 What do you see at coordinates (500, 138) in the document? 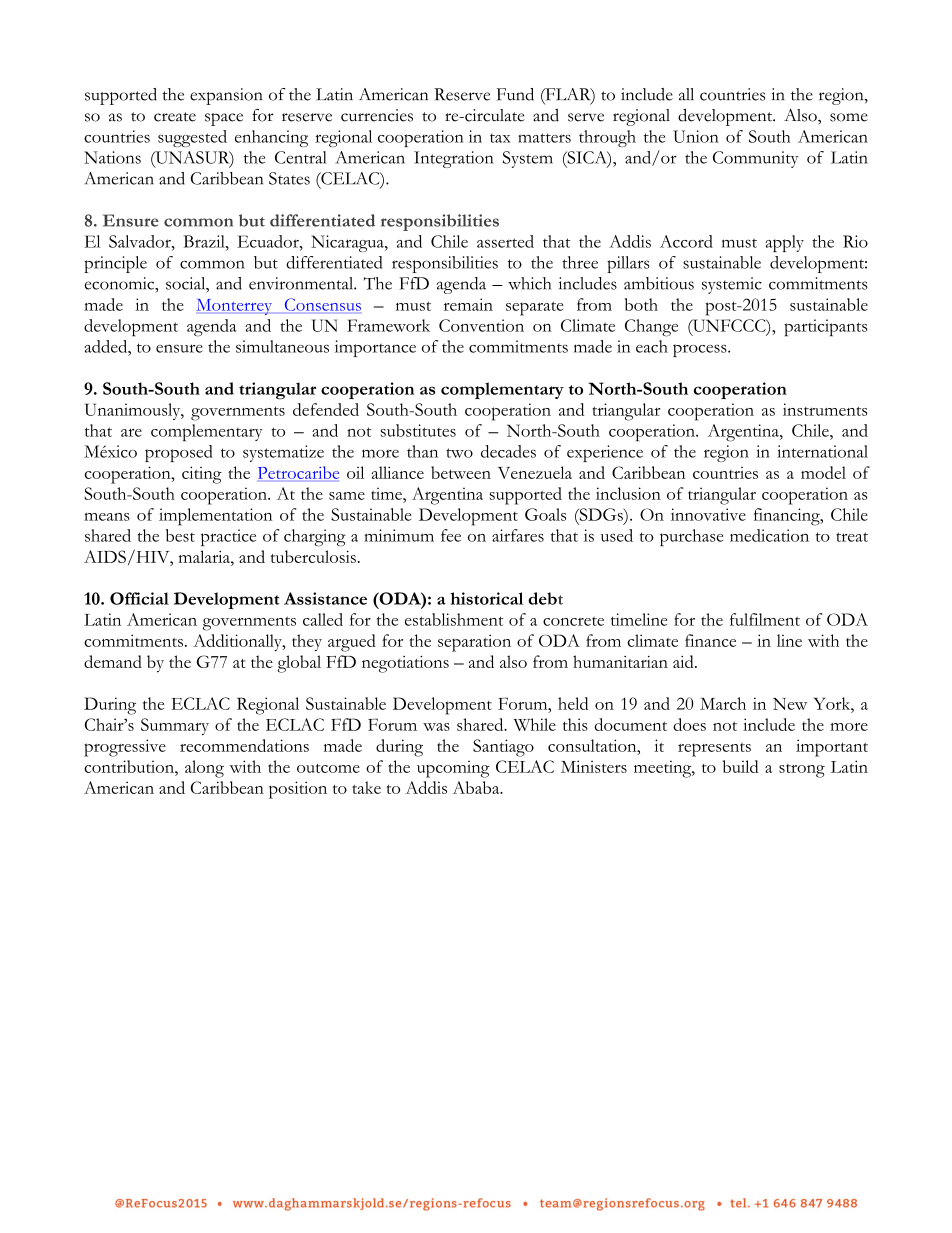
I see `tax` at bounding box center [500, 138].
